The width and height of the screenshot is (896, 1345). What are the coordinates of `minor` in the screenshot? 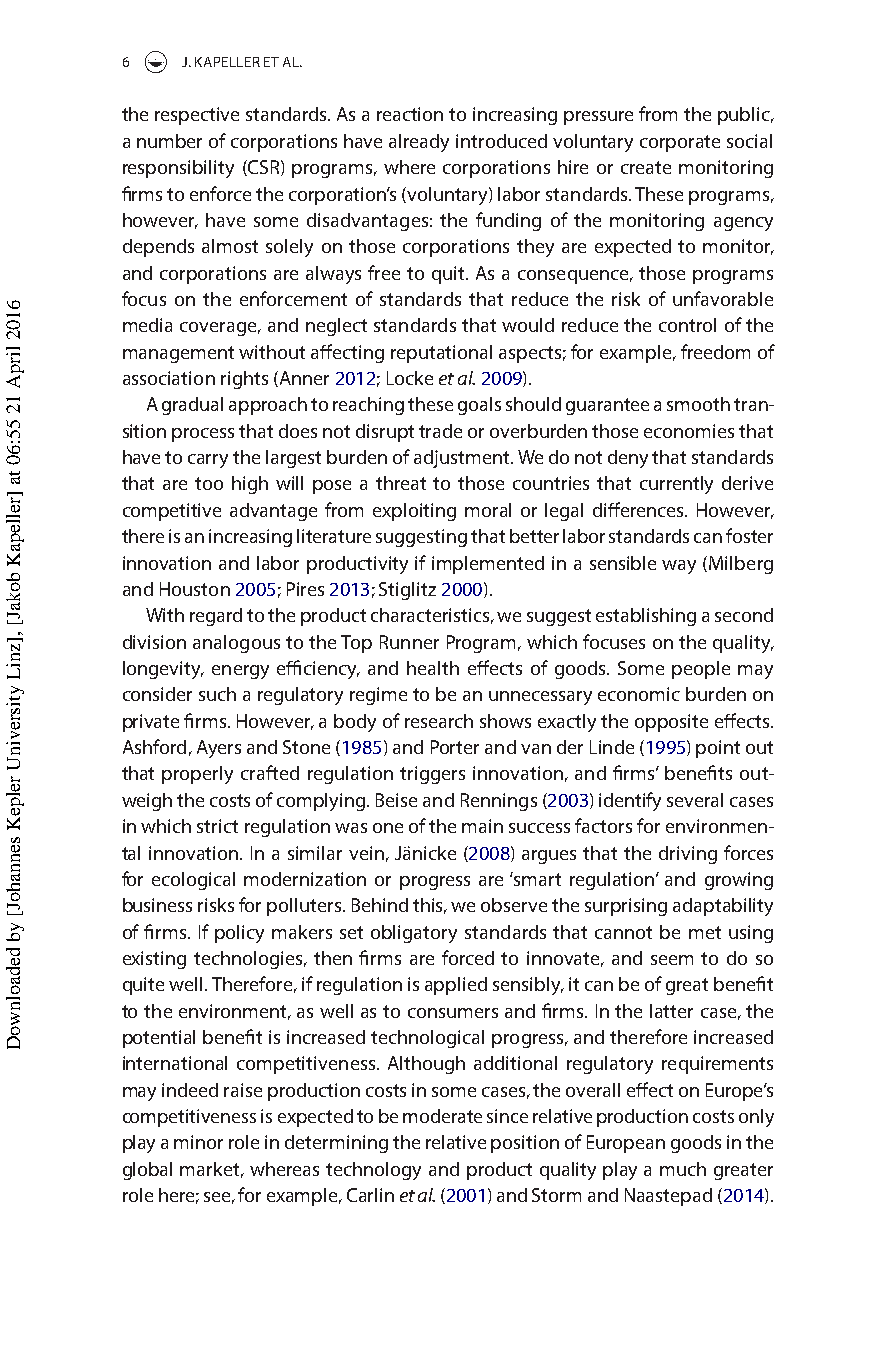 It's located at (198, 1142).
